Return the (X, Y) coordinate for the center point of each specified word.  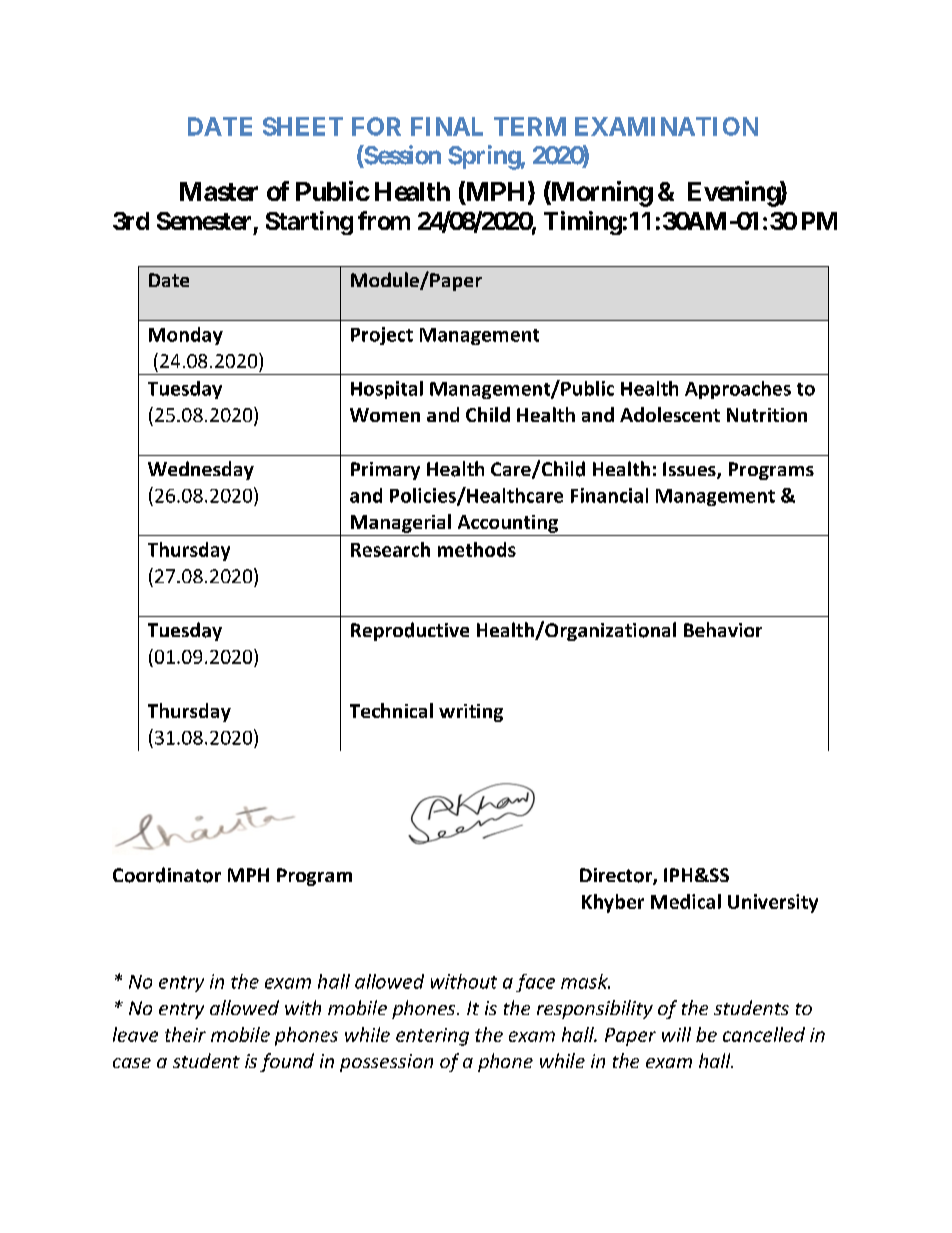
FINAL (447, 126)
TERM (530, 126)
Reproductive (410, 631)
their (185, 1034)
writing (471, 713)
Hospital (387, 390)
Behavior (723, 629)
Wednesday (201, 470)
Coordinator (167, 875)
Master (219, 191)
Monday (186, 336)
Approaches (738, 390)
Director (617, 876)
